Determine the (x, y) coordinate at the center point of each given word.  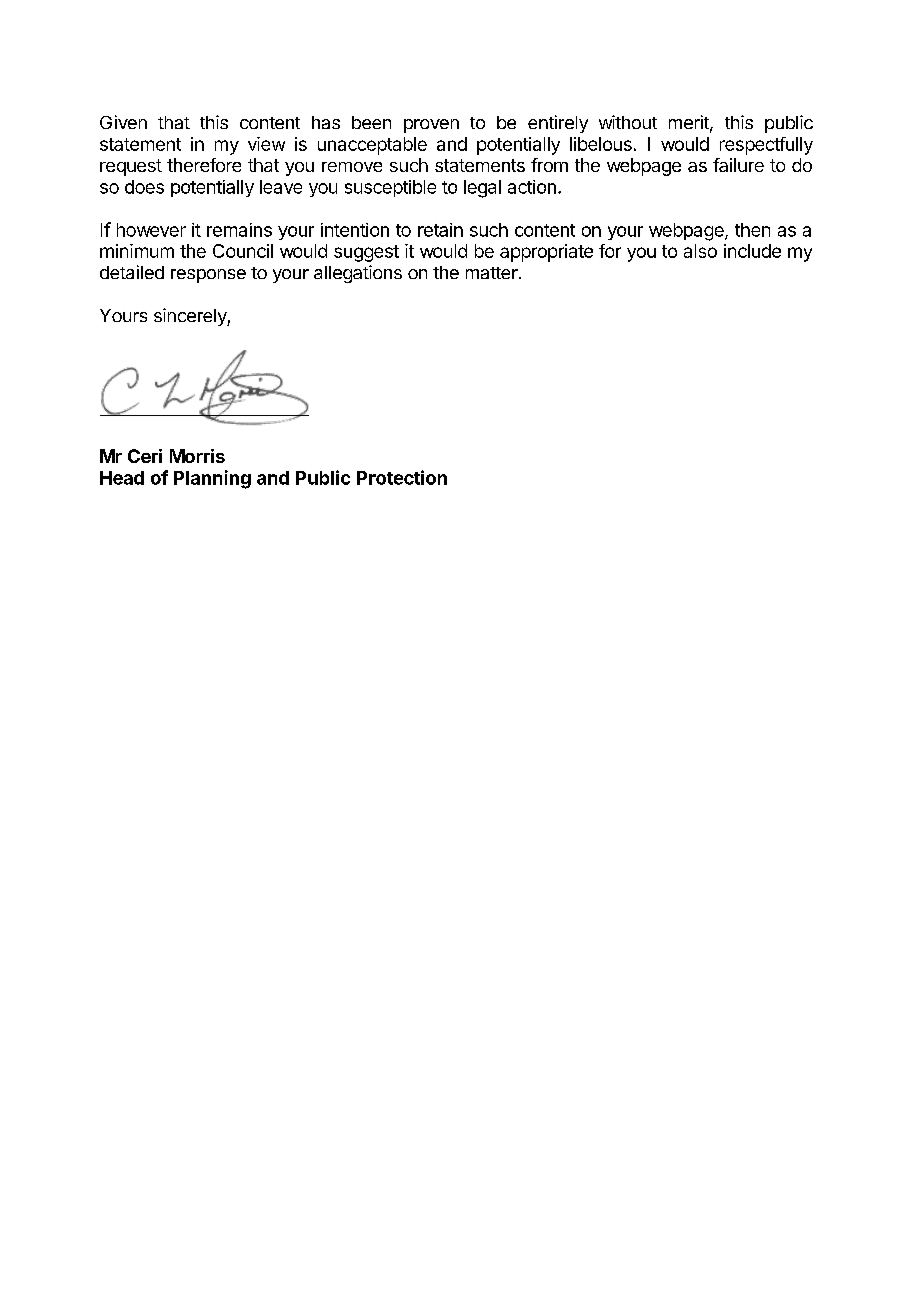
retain (440, 230)
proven (431, 126)
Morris (197, 456)
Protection (402, 477)
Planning (212, 479)
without (628, 122)
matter (493, 273)
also (700, 251)
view (266, 144)
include (752, 251)
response (208, 276)
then (752, 230)
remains (239, 230)
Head (122, 478)
